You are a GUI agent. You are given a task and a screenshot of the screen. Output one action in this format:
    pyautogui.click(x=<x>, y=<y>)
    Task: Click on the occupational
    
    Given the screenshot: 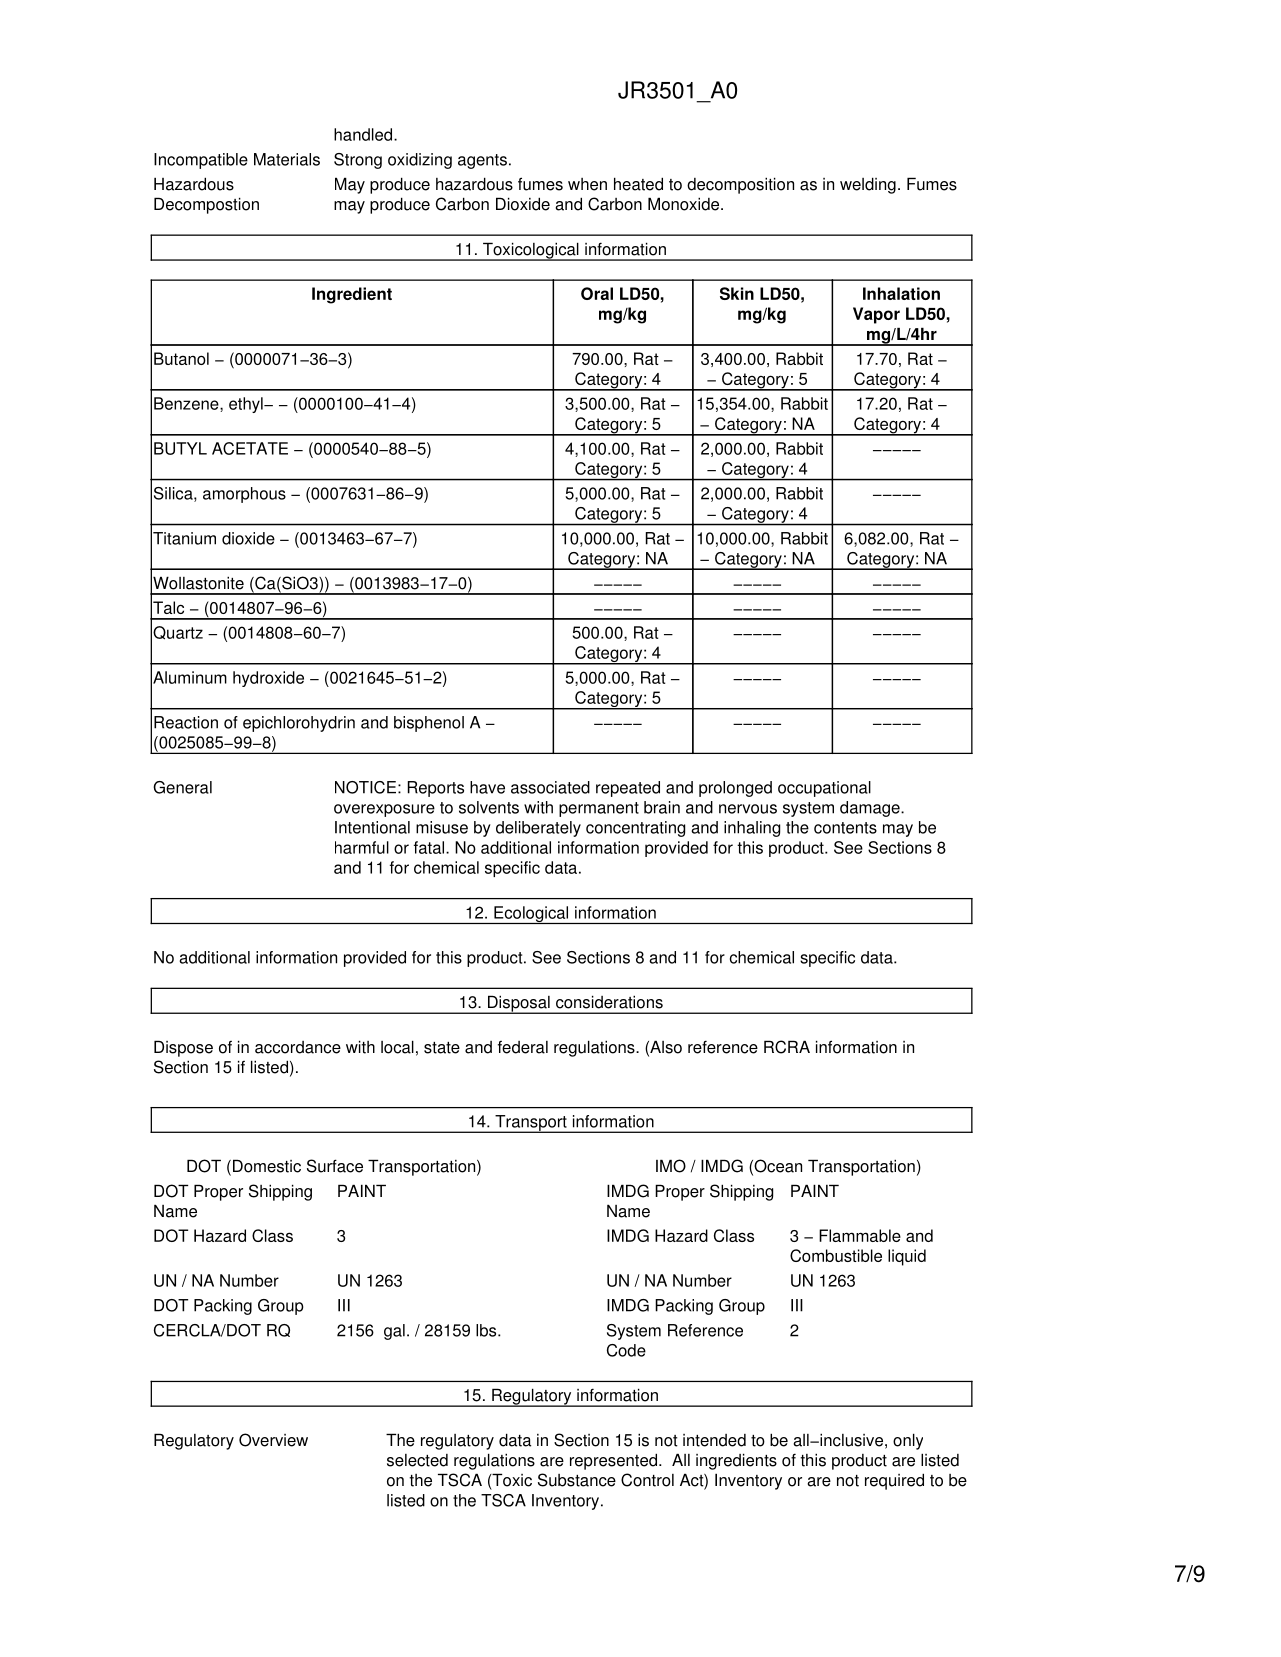 What is the action you would take?
    pyautogui.click(x=824, y=789)
